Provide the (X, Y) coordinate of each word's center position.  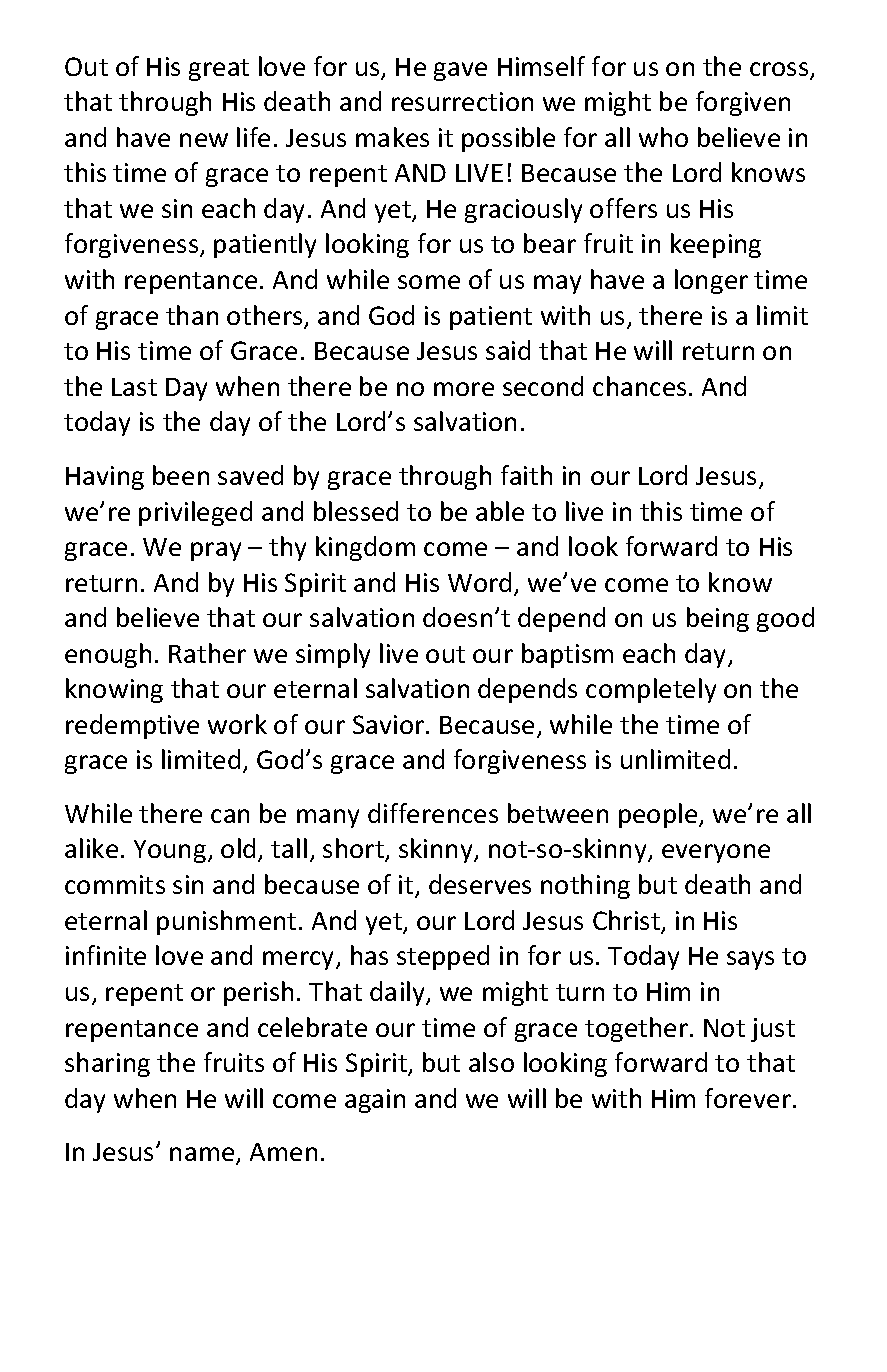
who (663, 137)
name (203, 1155)
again (375, 1101)
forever (748, 1098)
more (464, 389)
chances (639, 386)
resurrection (462, 101)
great (219, 70)
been (181, 475)
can (230, 816)
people (659, 815)
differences (433, 813)
